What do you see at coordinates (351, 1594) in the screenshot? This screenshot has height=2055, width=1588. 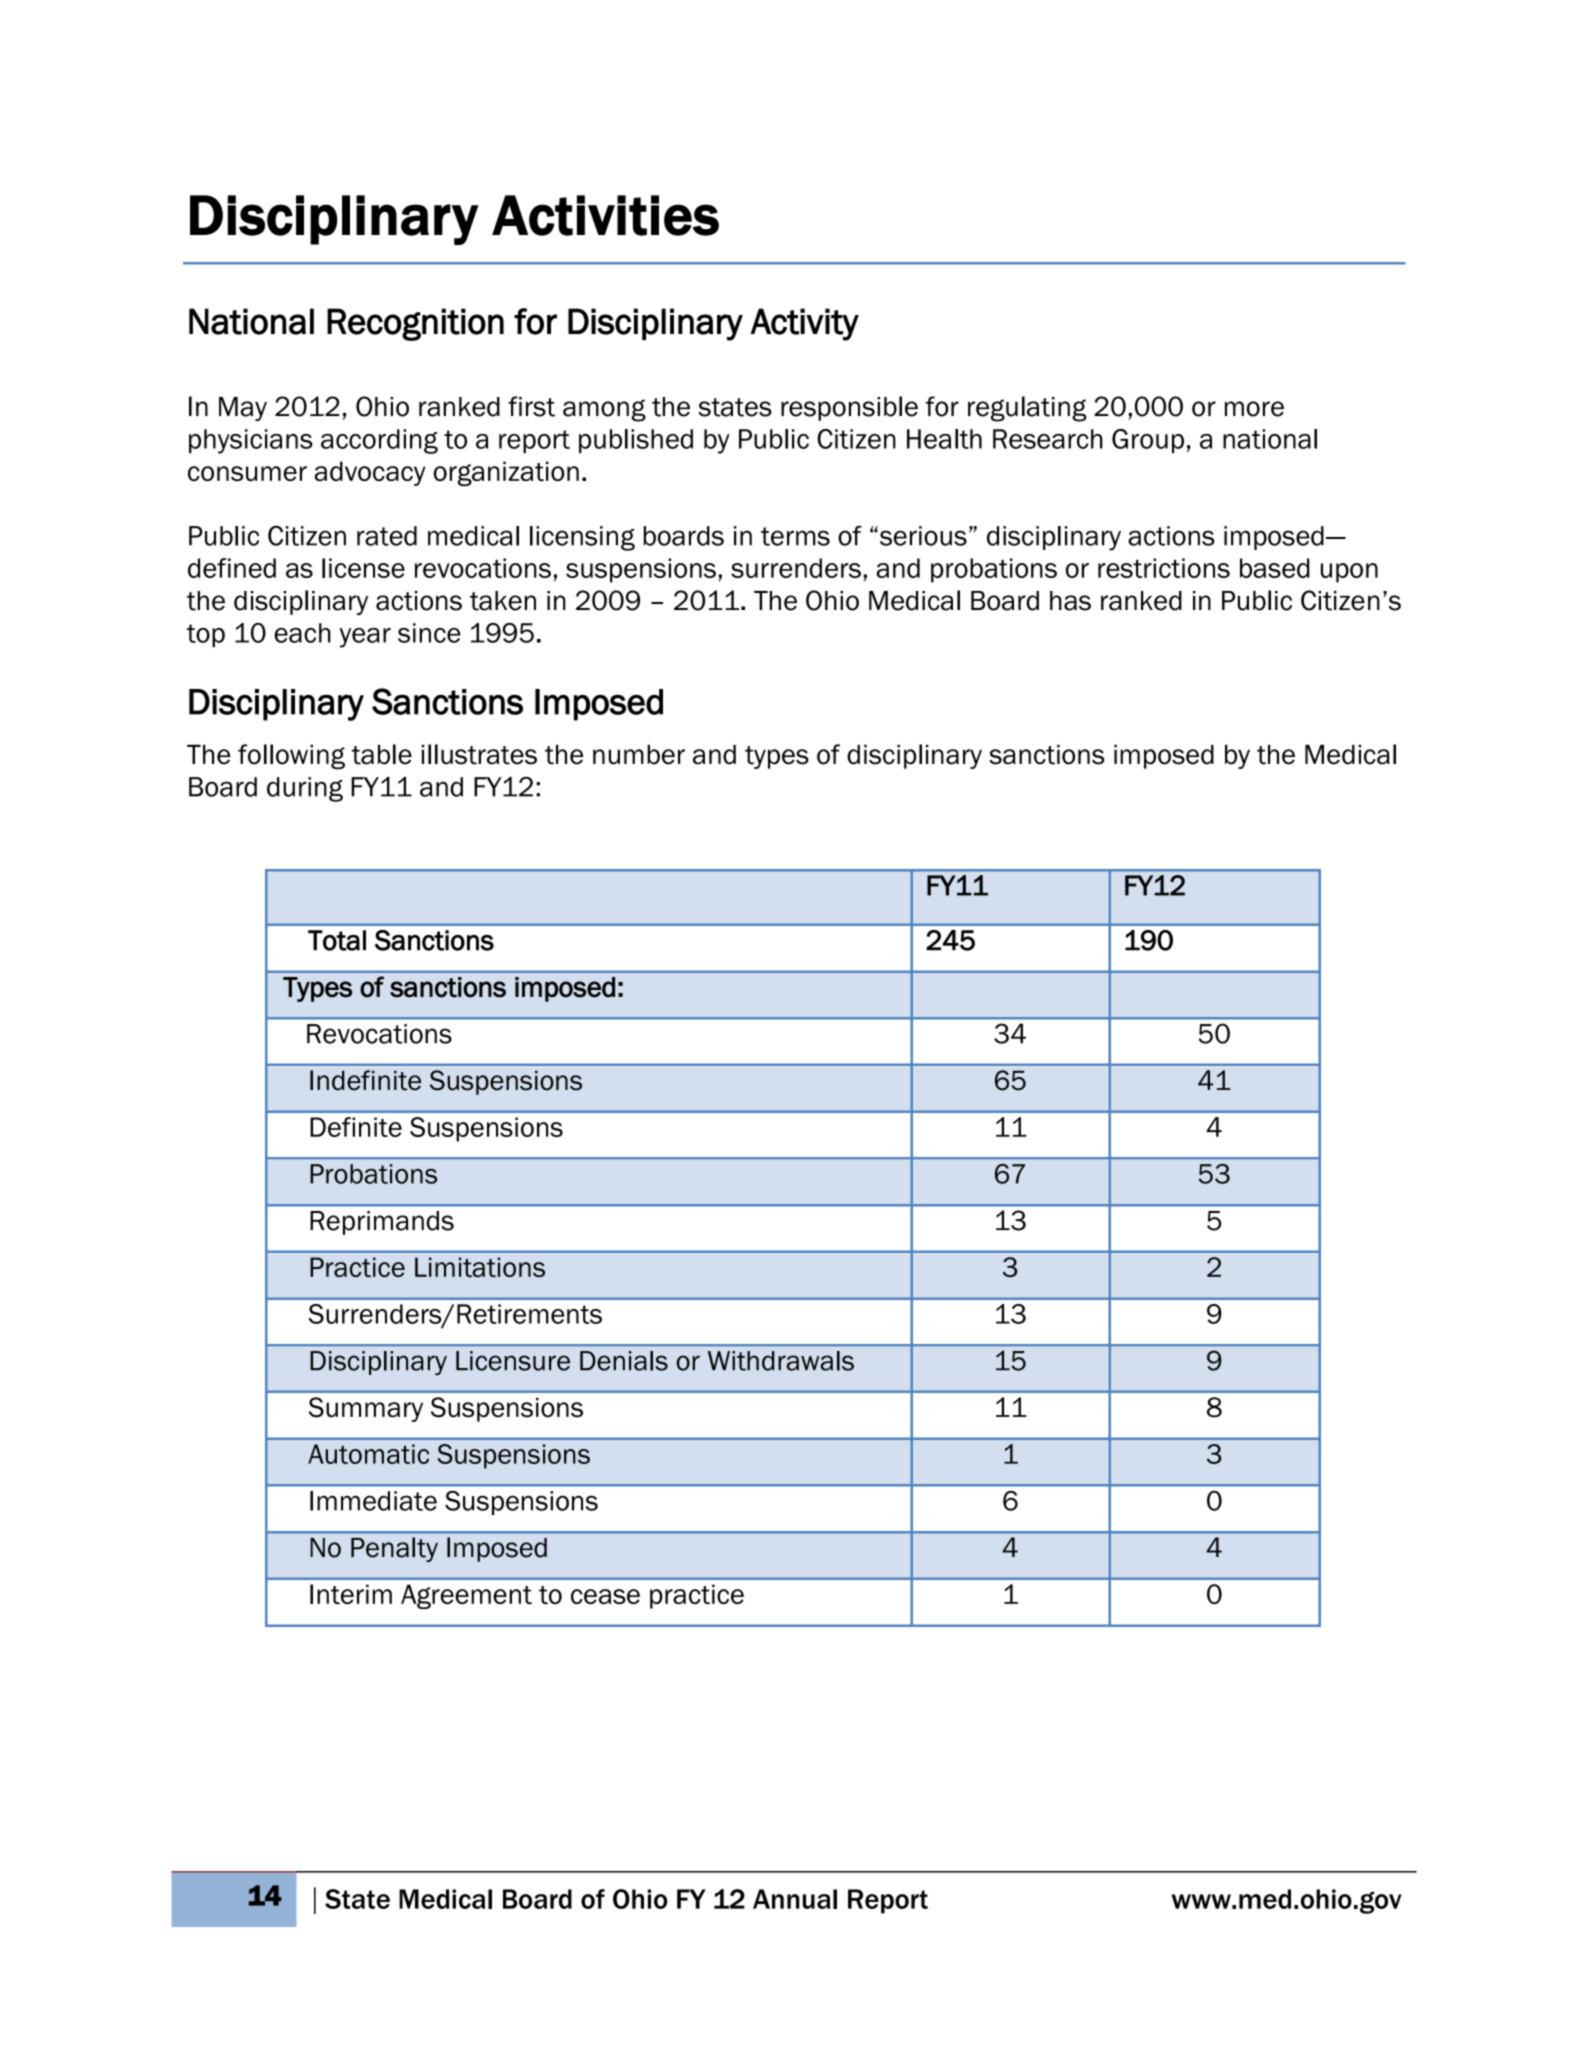 I see `Interim` at bounding box center [351, 1594].
